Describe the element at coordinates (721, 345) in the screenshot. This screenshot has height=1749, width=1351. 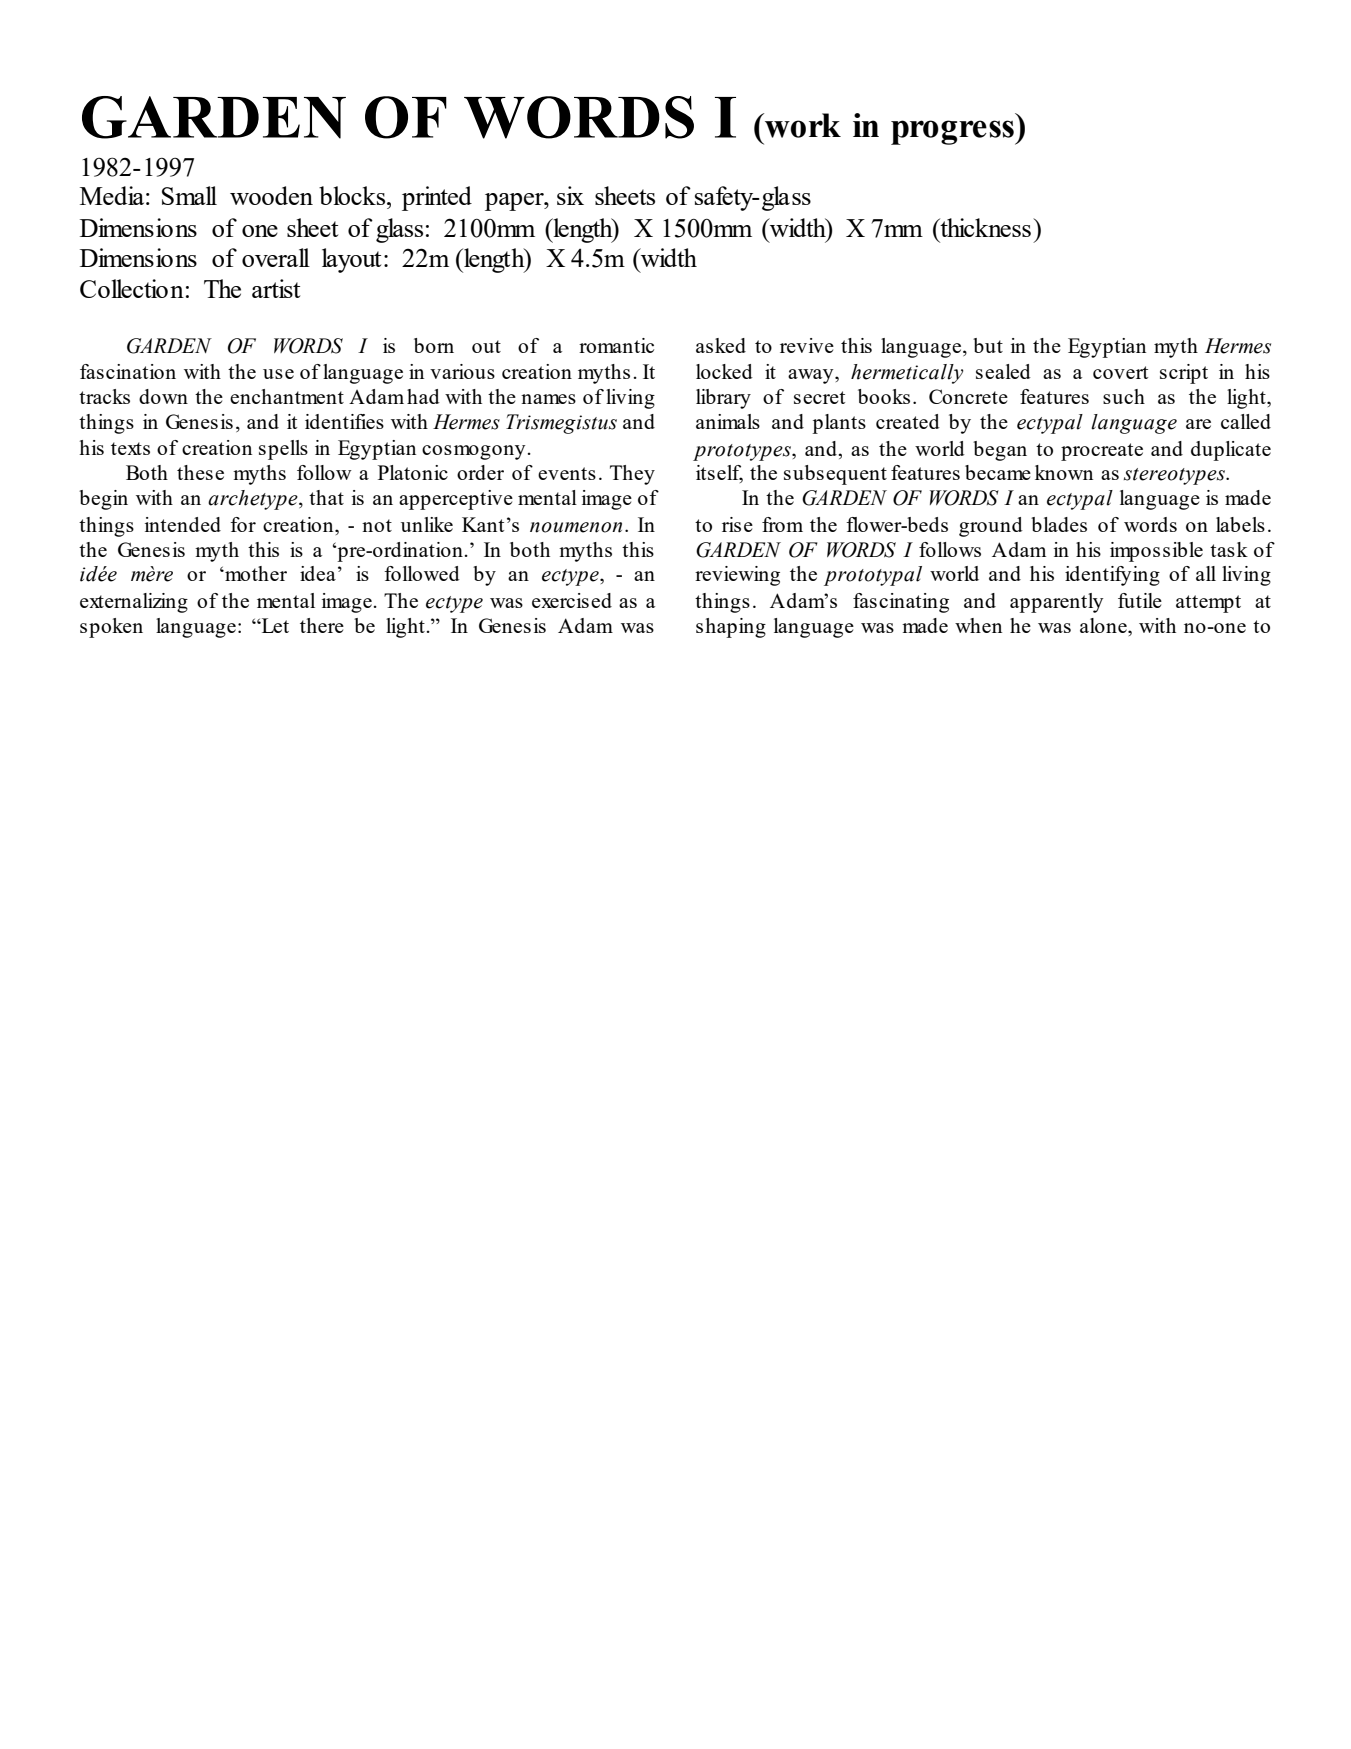
I see `asked` at that location.
